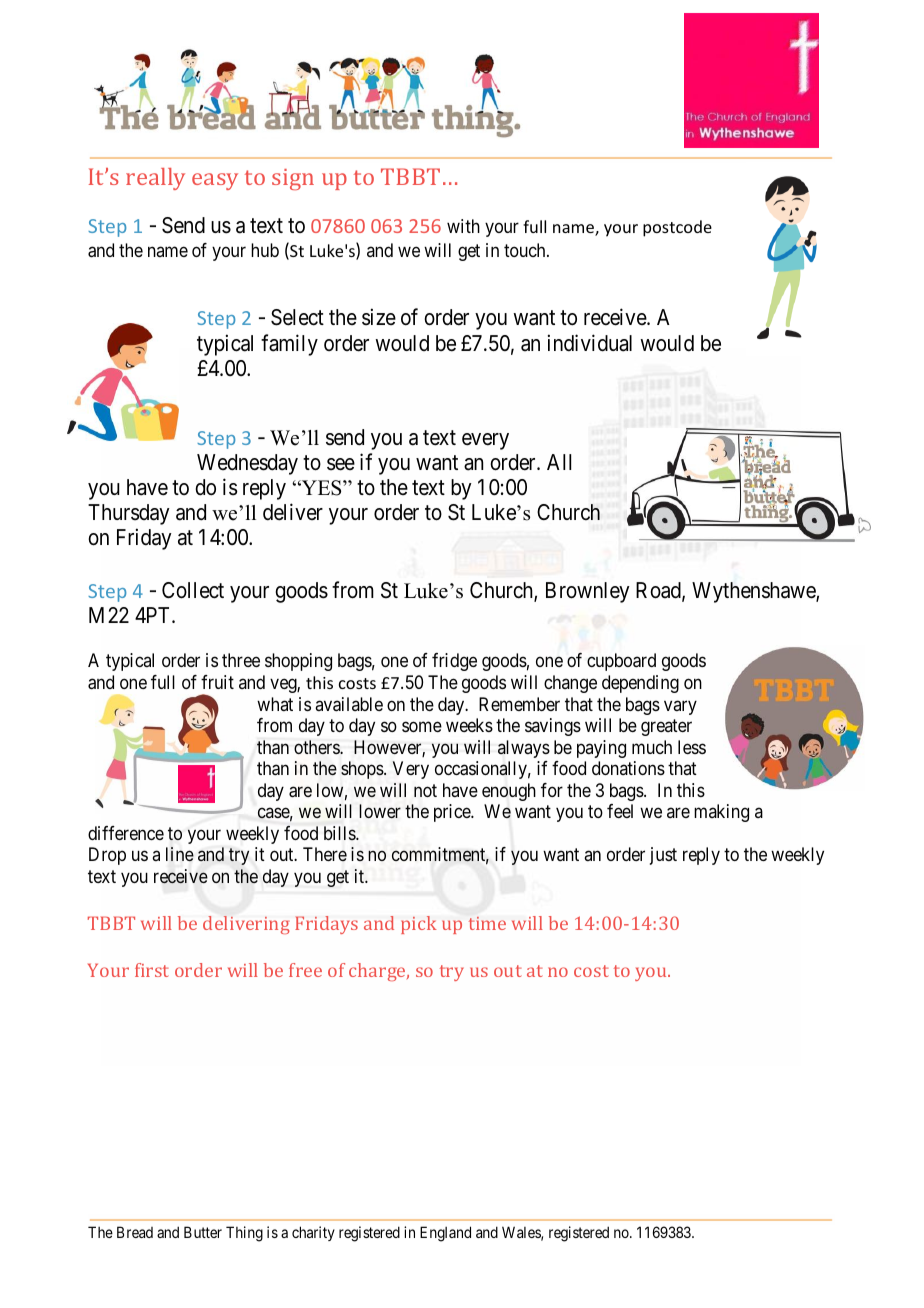  Describe the element at coordinates (155, 179) in the image. I see `really` at that location.
